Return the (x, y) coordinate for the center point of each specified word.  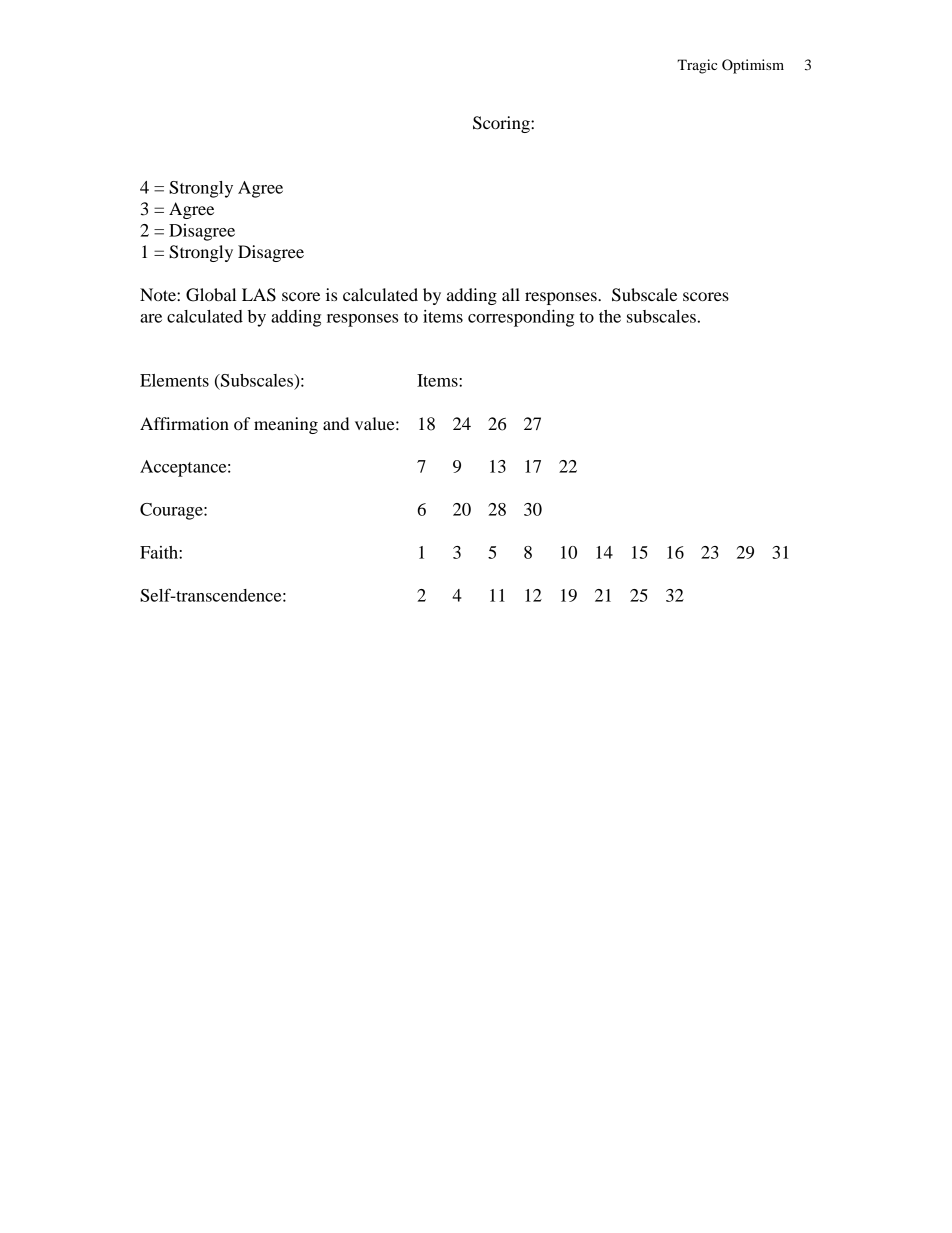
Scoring (502, 124)
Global (211, 295)
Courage (172, 511)
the (610, 316)
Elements (174, 380)
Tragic (697, 66)
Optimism (753, 66)
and (336, 423)
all (511, 294)
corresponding (521, 318)
